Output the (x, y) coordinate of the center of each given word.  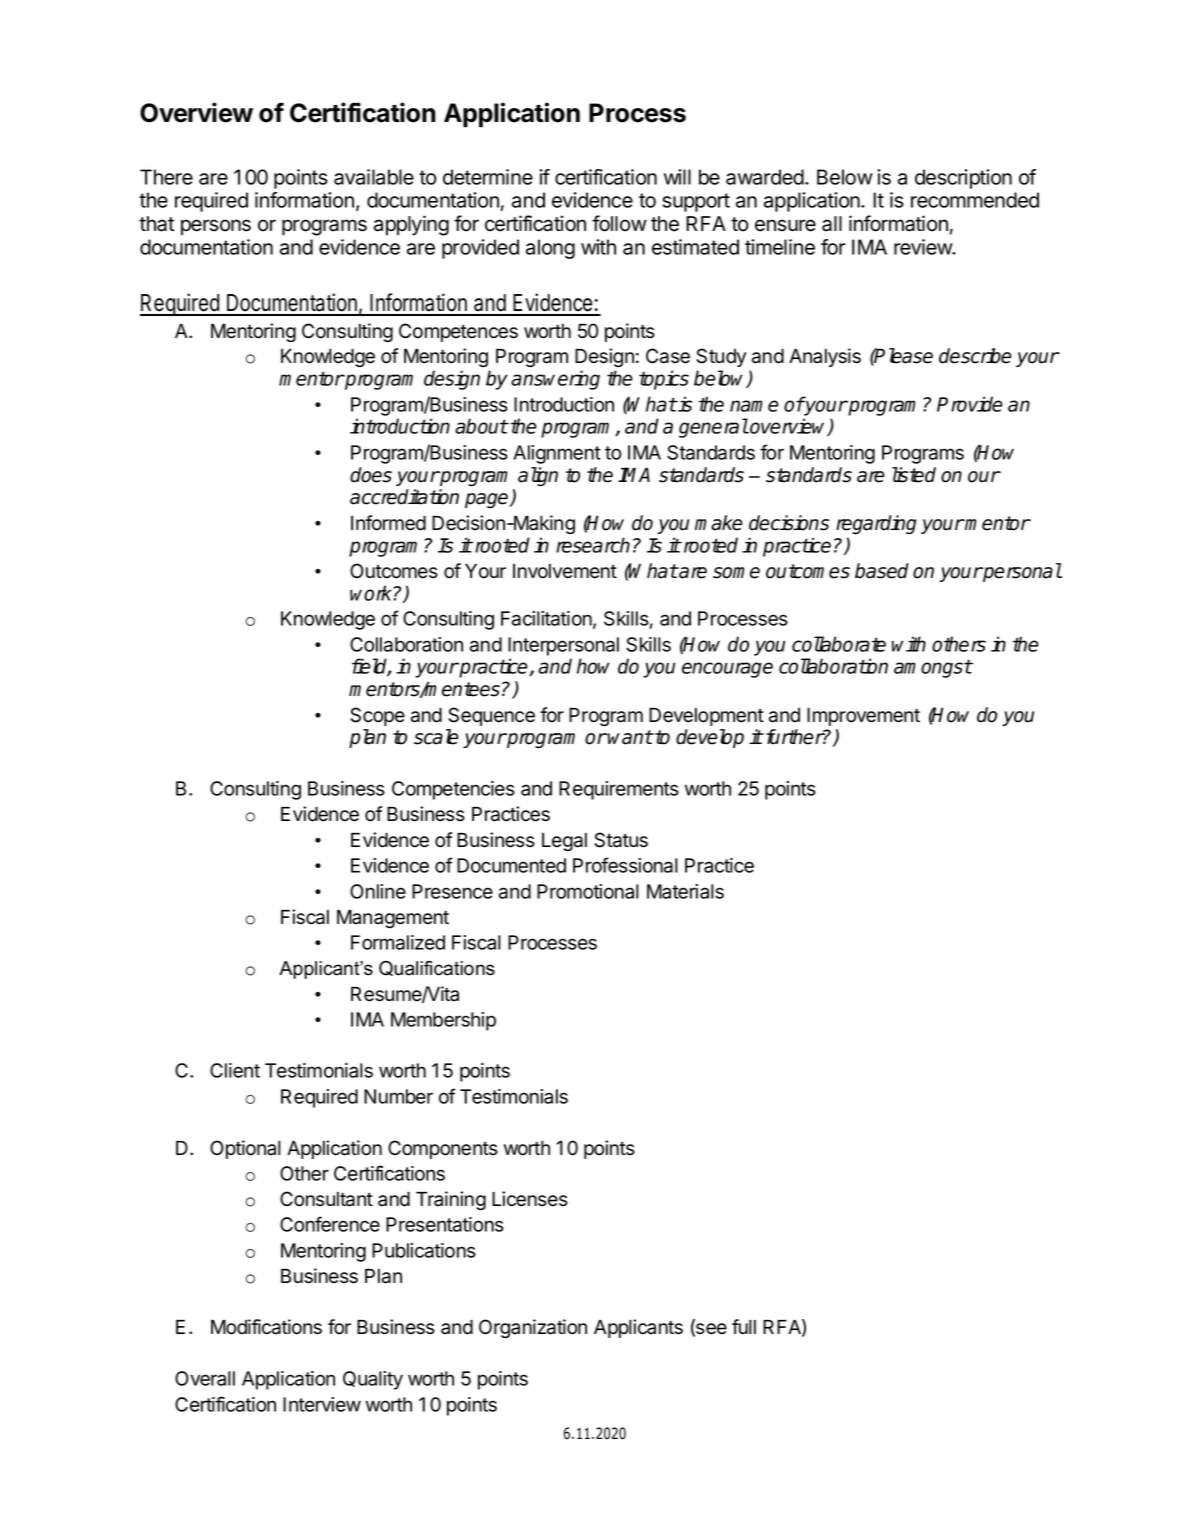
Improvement (863, 716)
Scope (377, 716)
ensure (785, 225)
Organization (533, 1329)
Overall (205, 1378)
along (550, 249)
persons (216, 227)
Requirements (619, 790)
